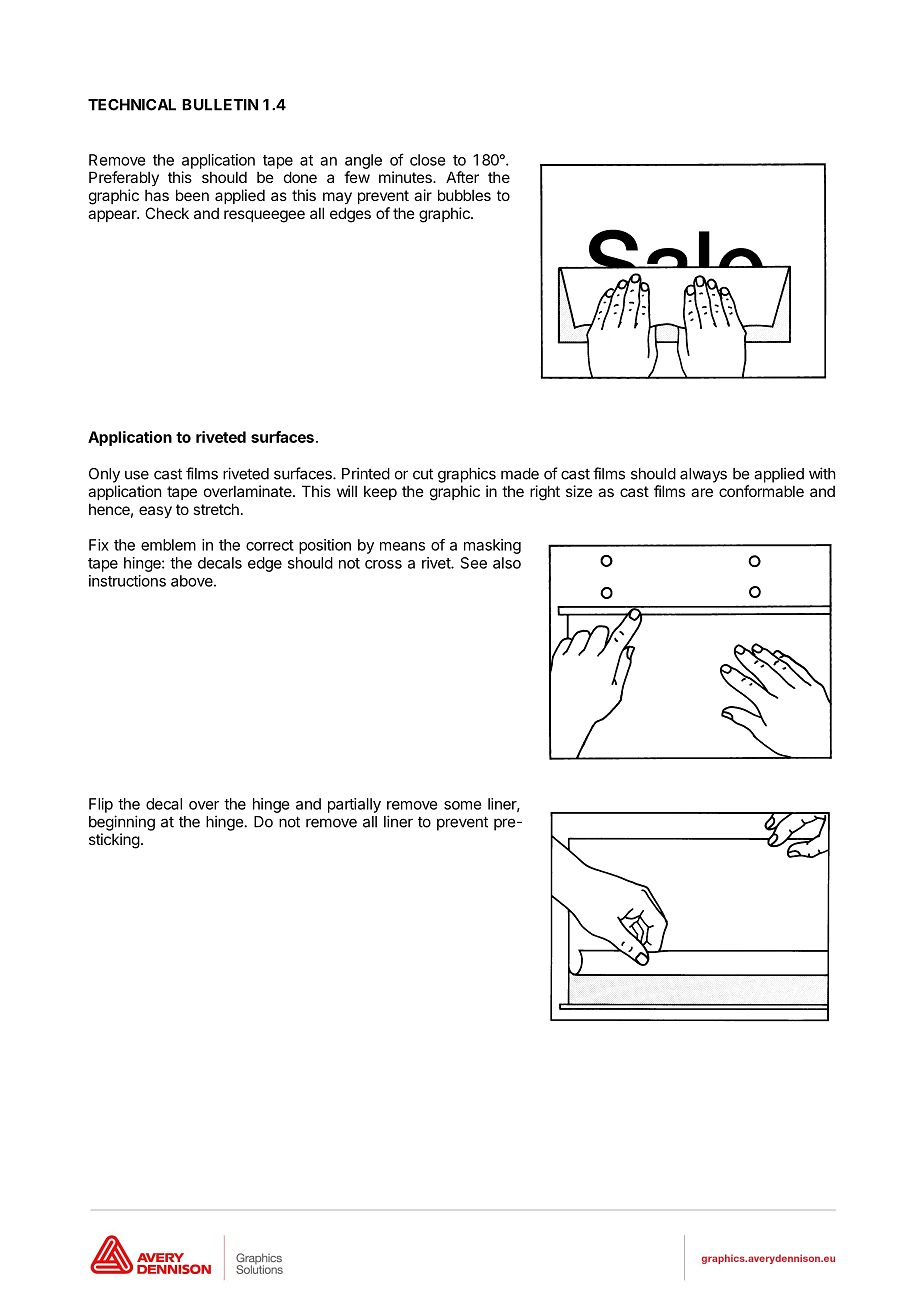 This image has height=1308, width=924. Describe the element at coordinates (703, 475) in the image. I see `always` at that location.
